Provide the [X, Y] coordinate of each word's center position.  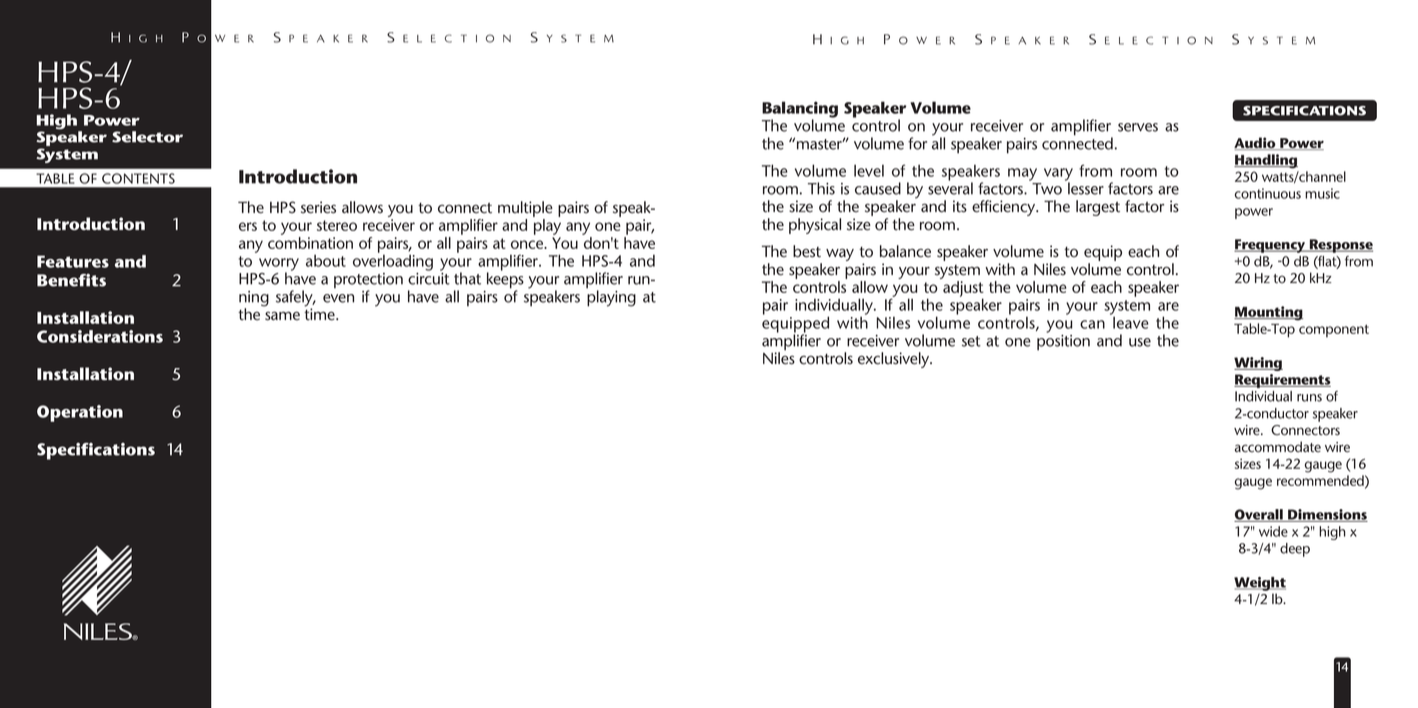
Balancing [800, 110]
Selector [147, 137]
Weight [1260, 584]
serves [1138, 127]
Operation [80, 413]
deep [1295, 550]
